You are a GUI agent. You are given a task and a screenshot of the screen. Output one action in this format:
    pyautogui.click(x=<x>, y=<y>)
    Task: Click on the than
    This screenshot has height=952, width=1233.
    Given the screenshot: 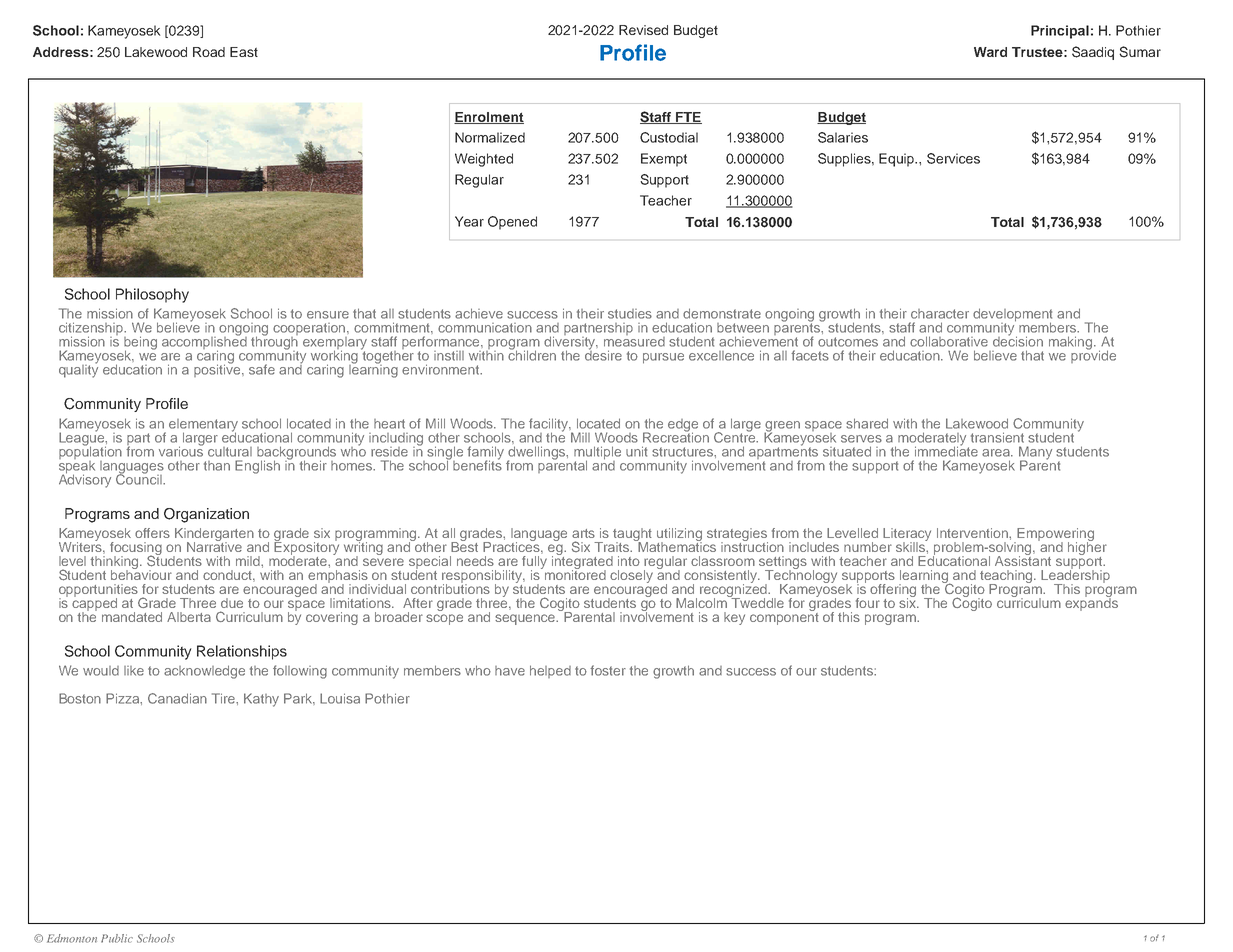 What is the action you would take?
    pyautogui.click(x=217, y=466)
